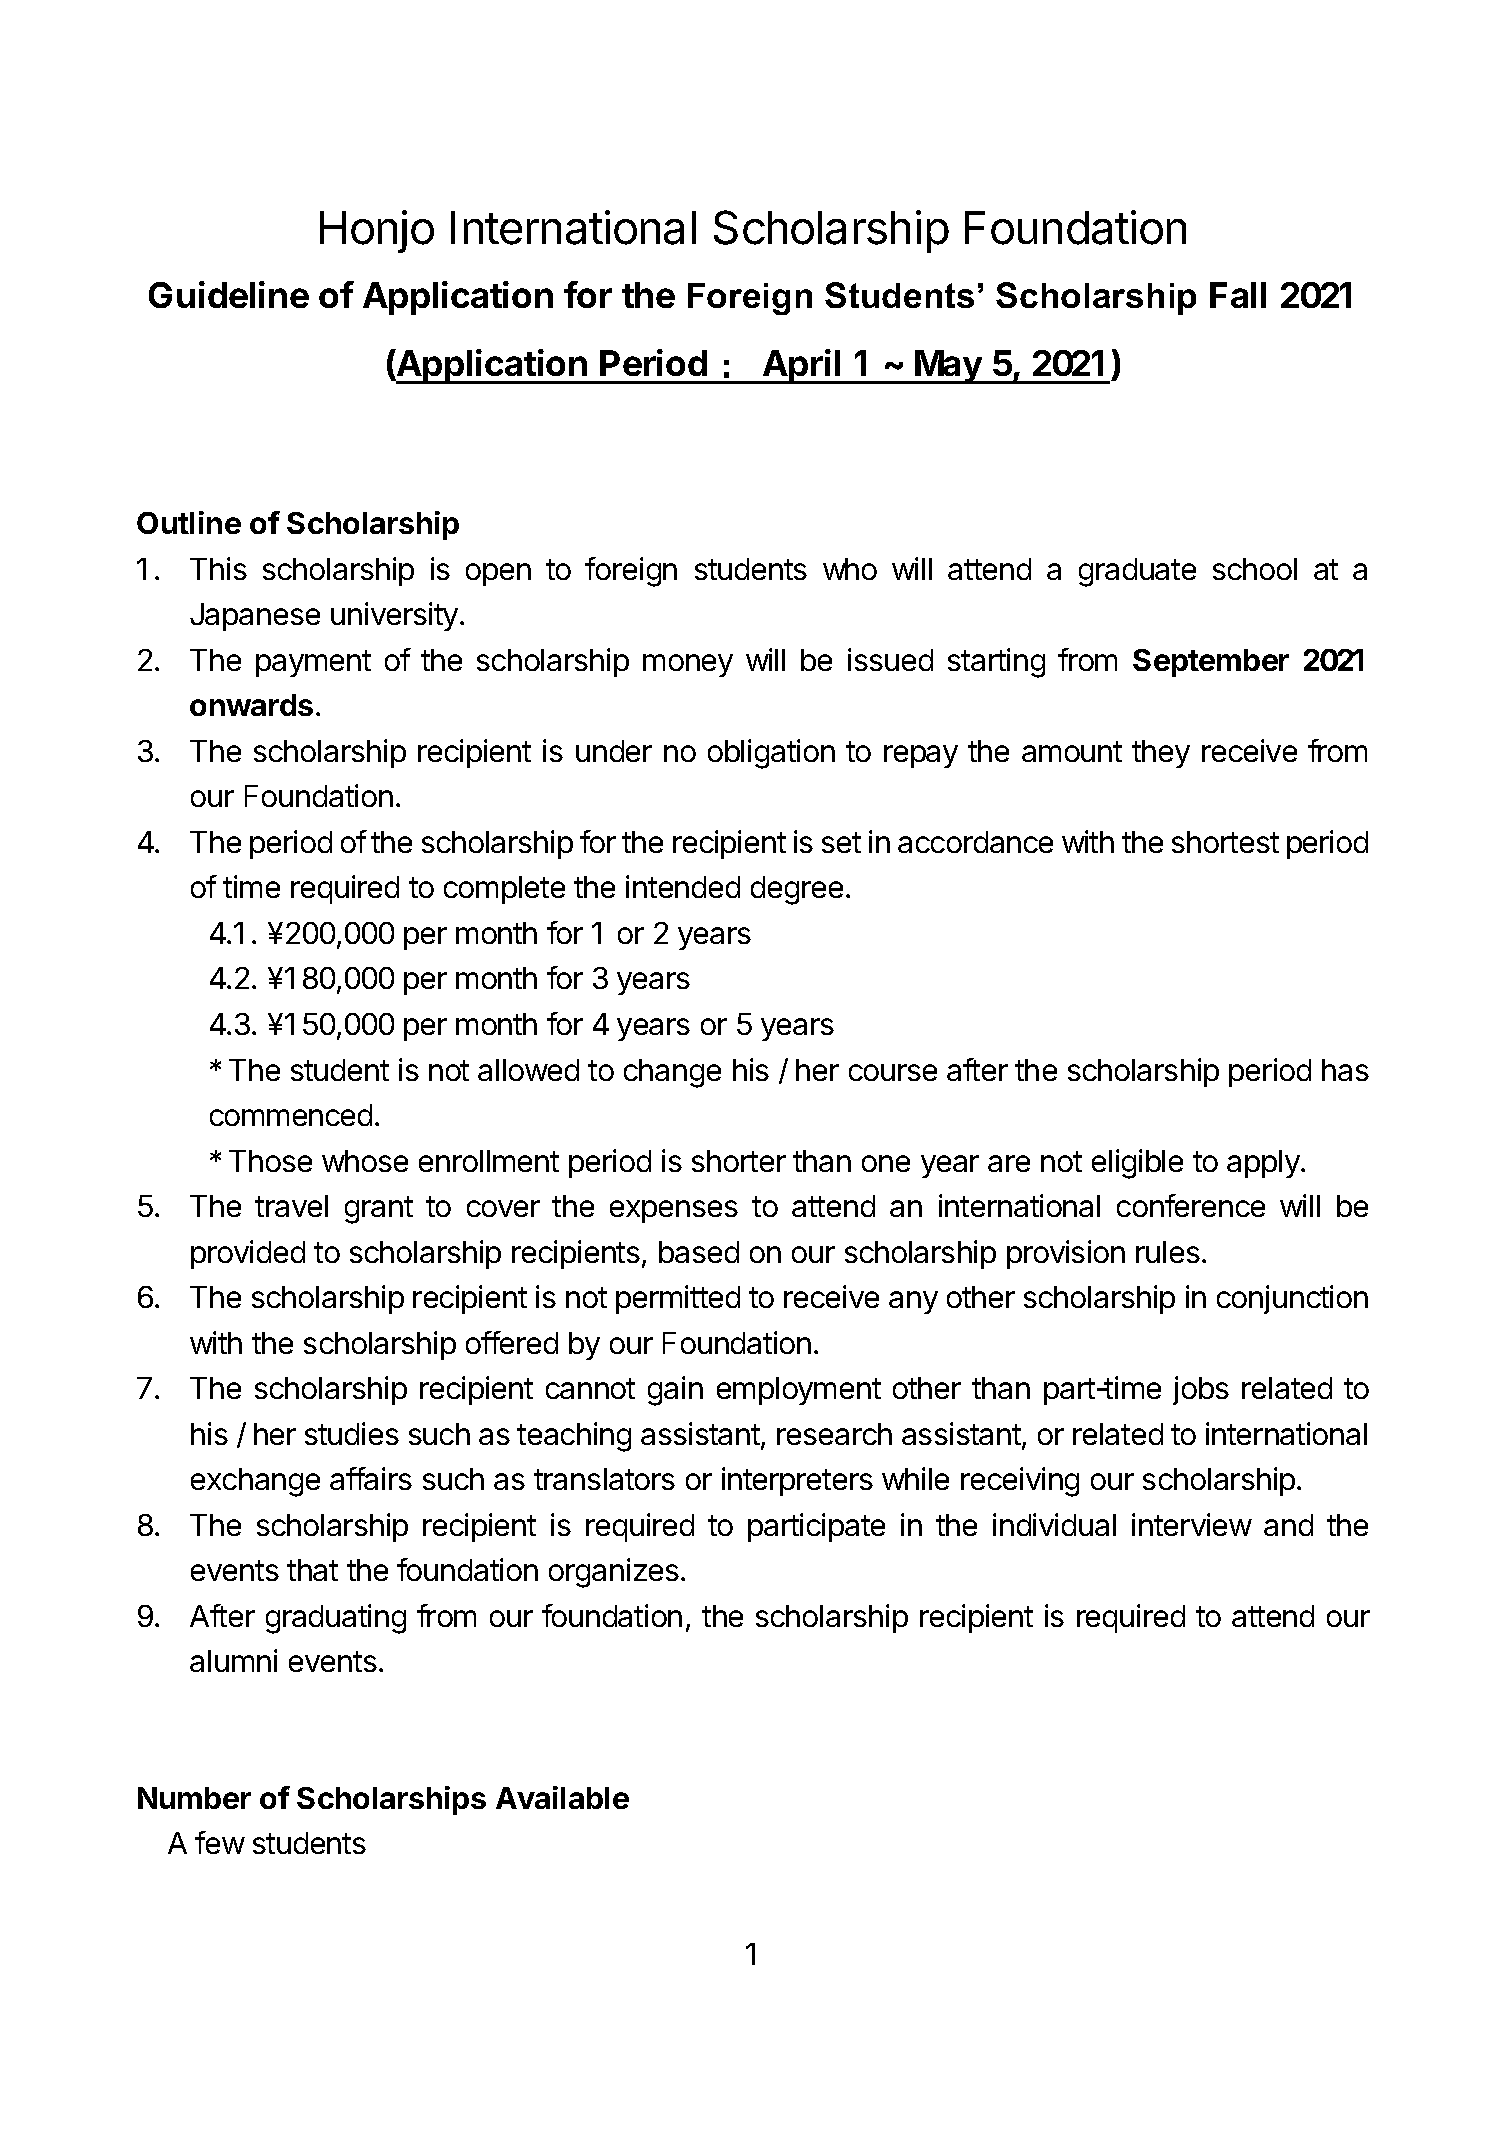  Describe the element at coordinates (1238, 295) in the image. I see `Fall` at that location.
